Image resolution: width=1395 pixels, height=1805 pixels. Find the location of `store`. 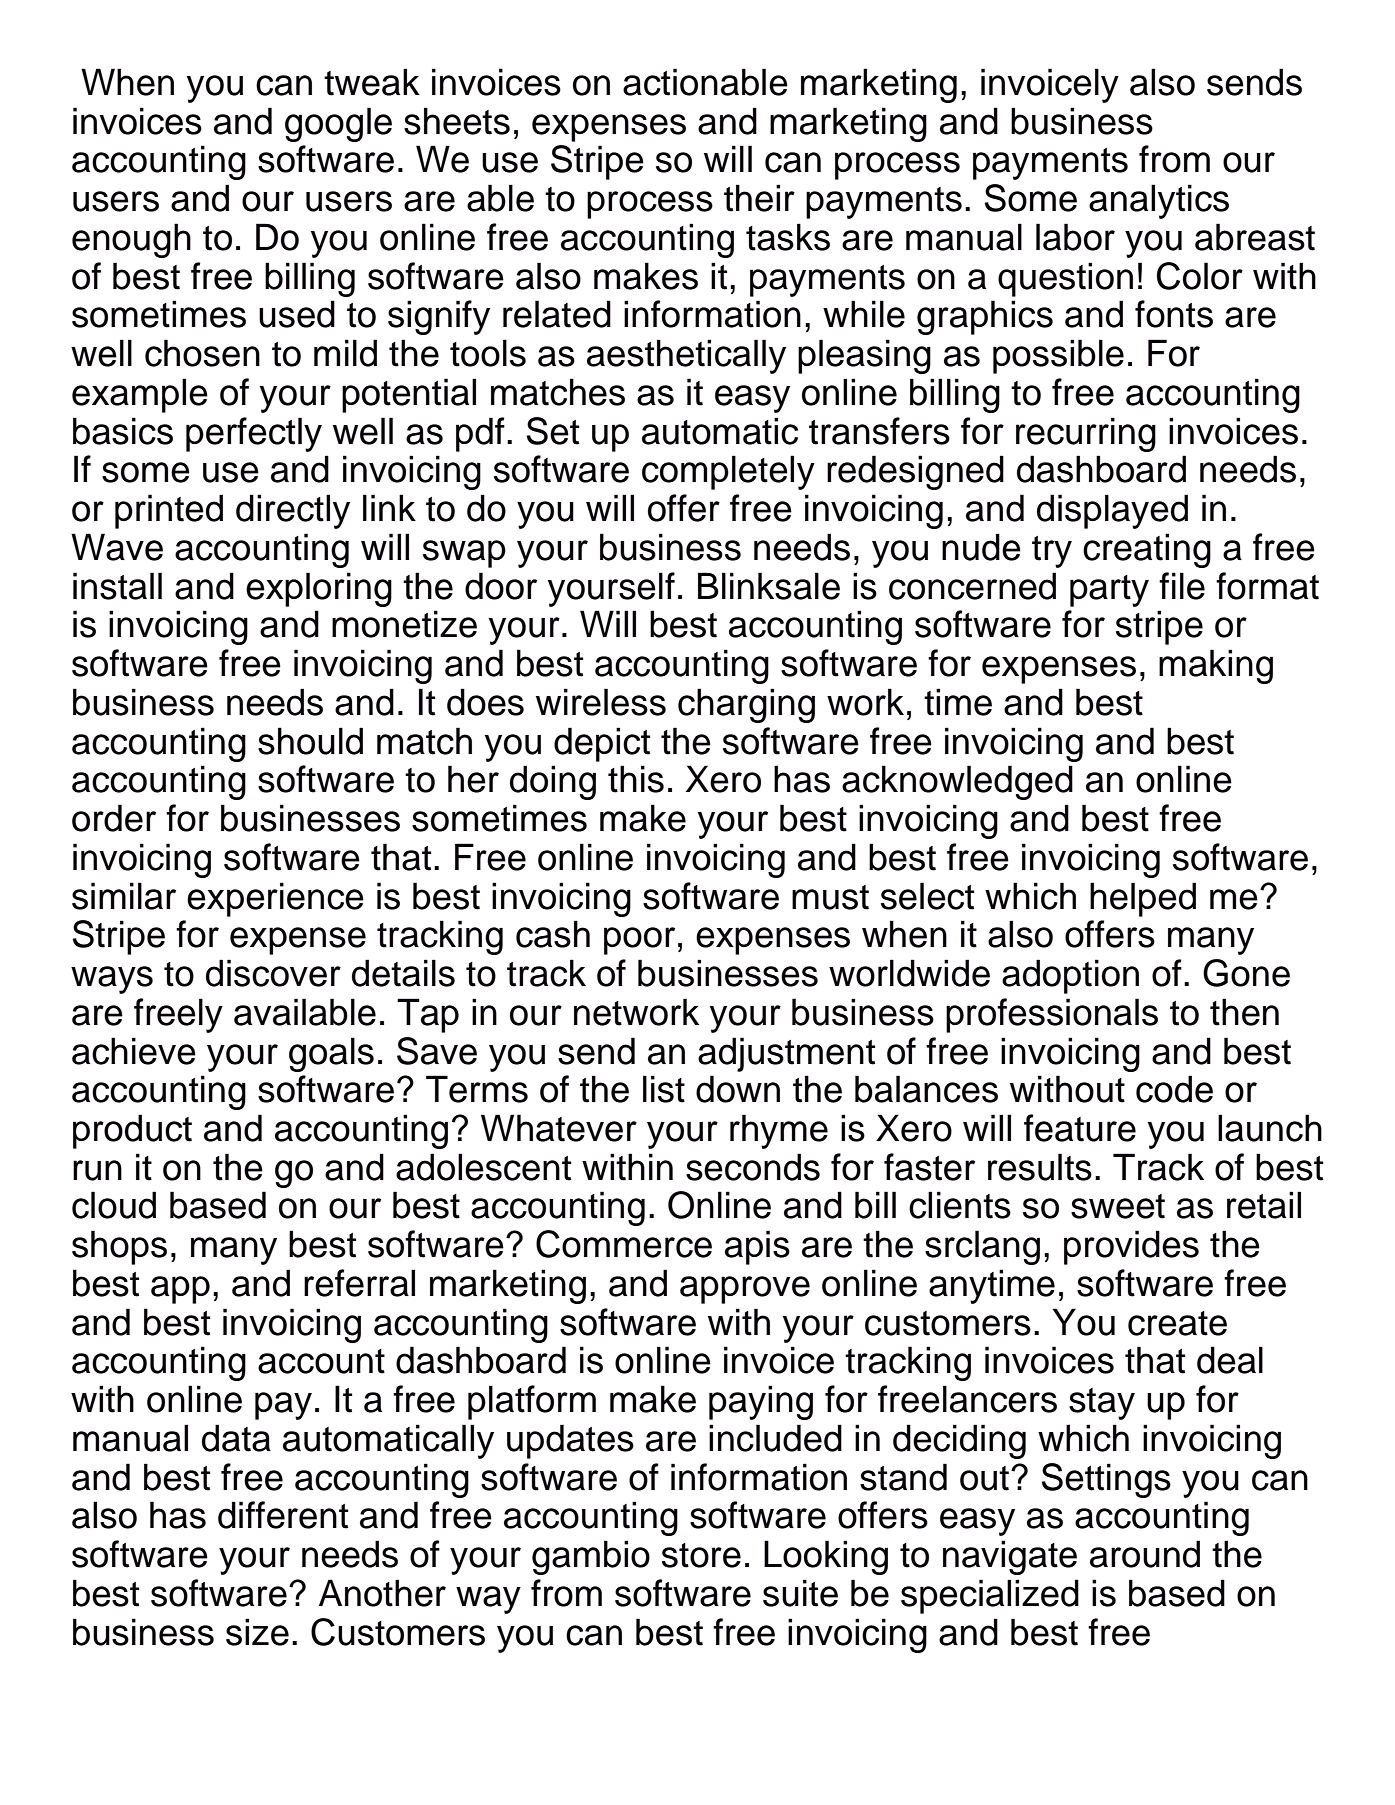

store is located at coordinates (701, 1555).
